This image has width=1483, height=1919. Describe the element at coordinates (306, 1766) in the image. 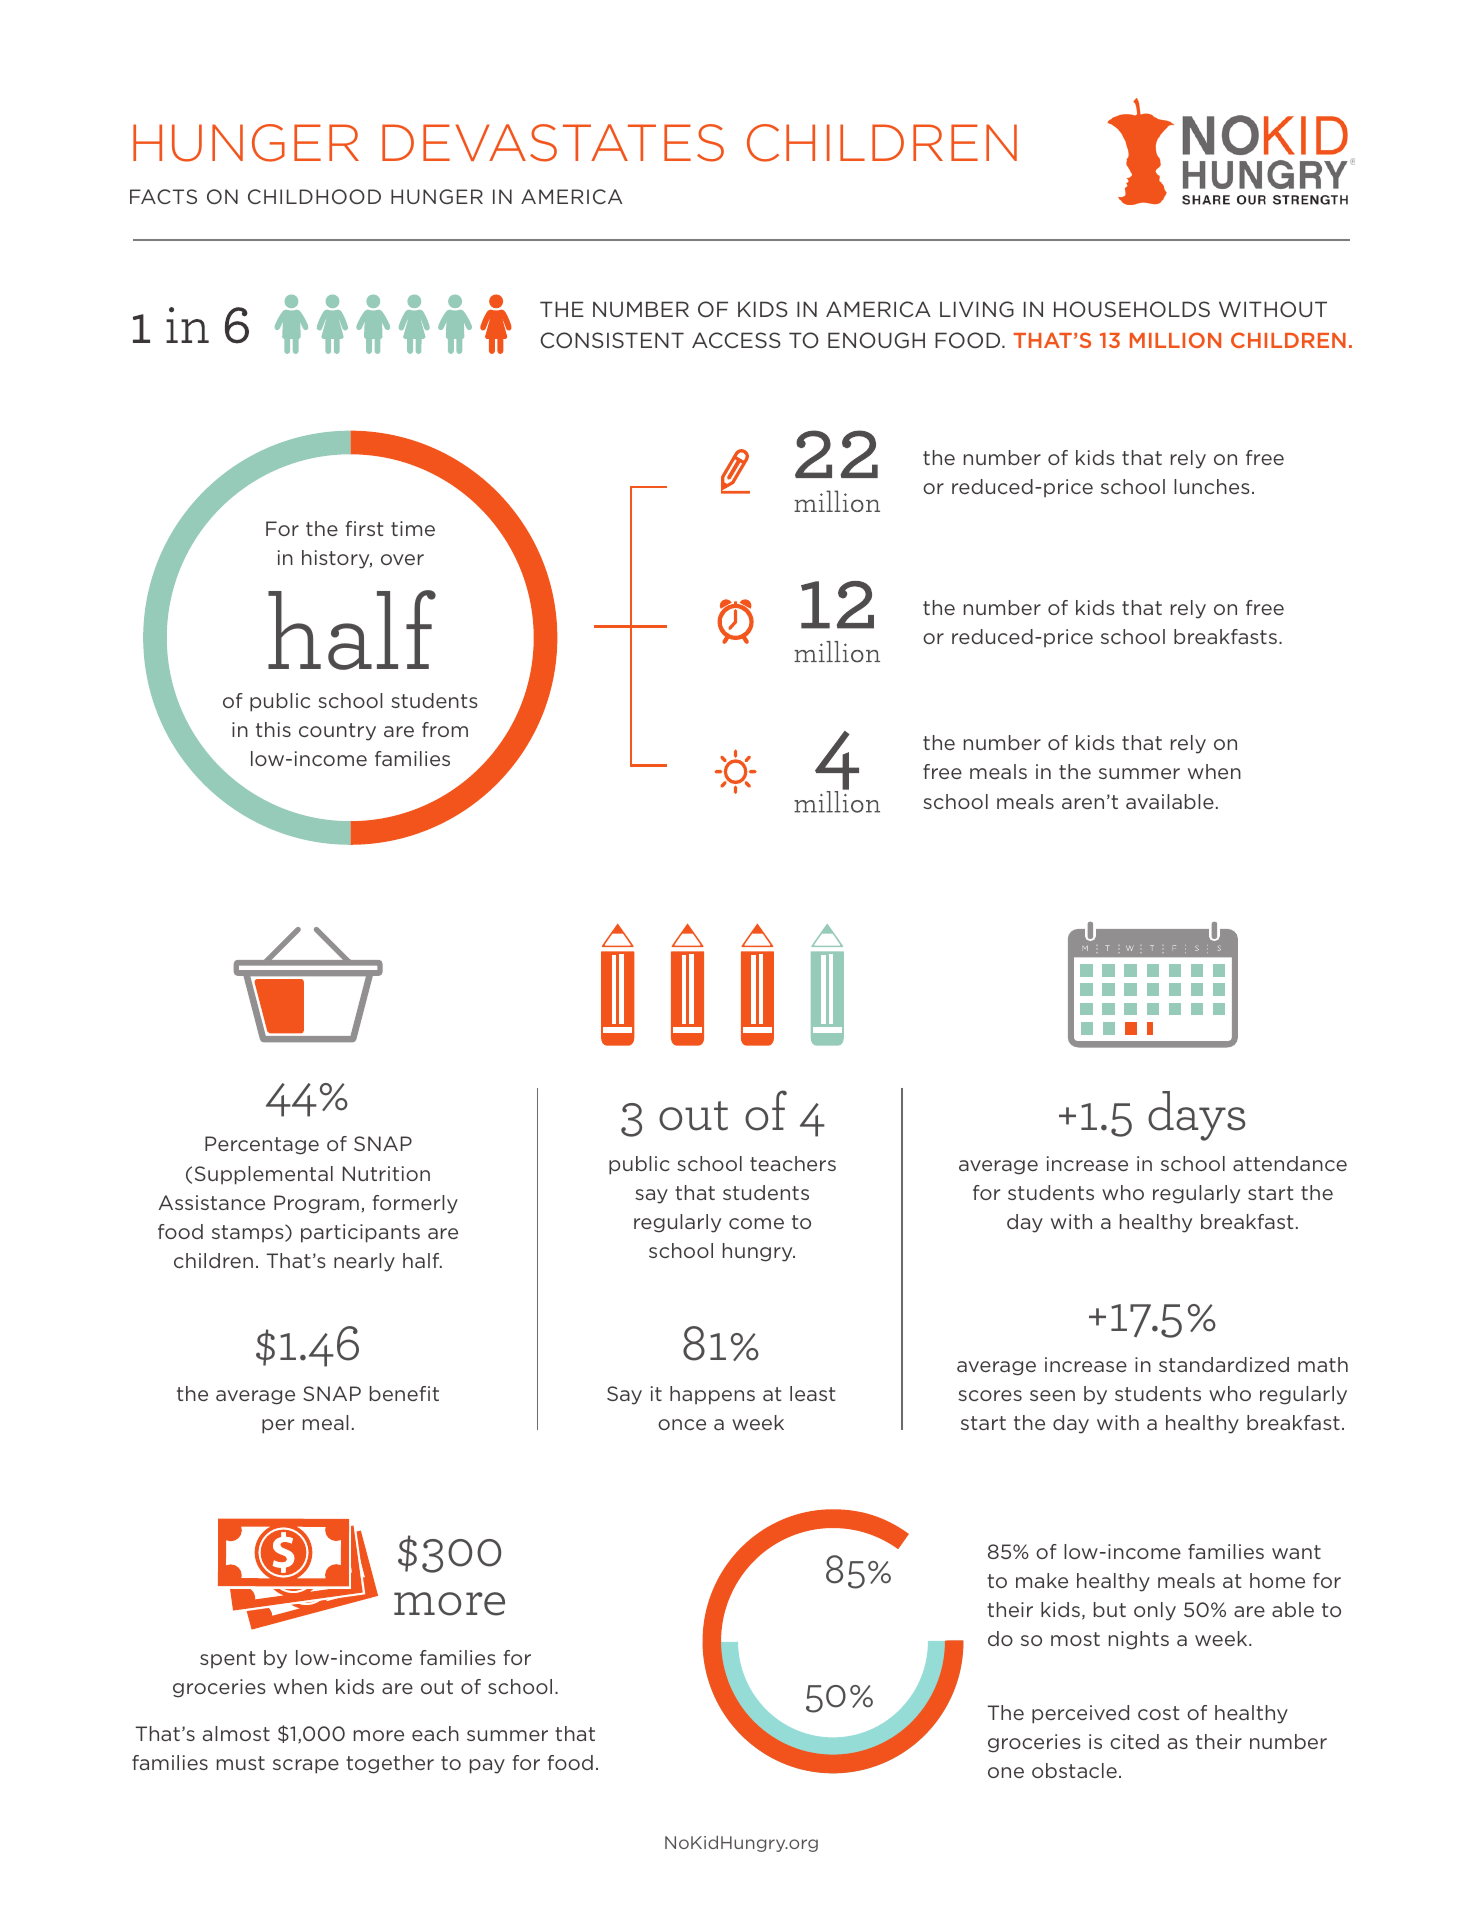

I see `scrape` at that location.
